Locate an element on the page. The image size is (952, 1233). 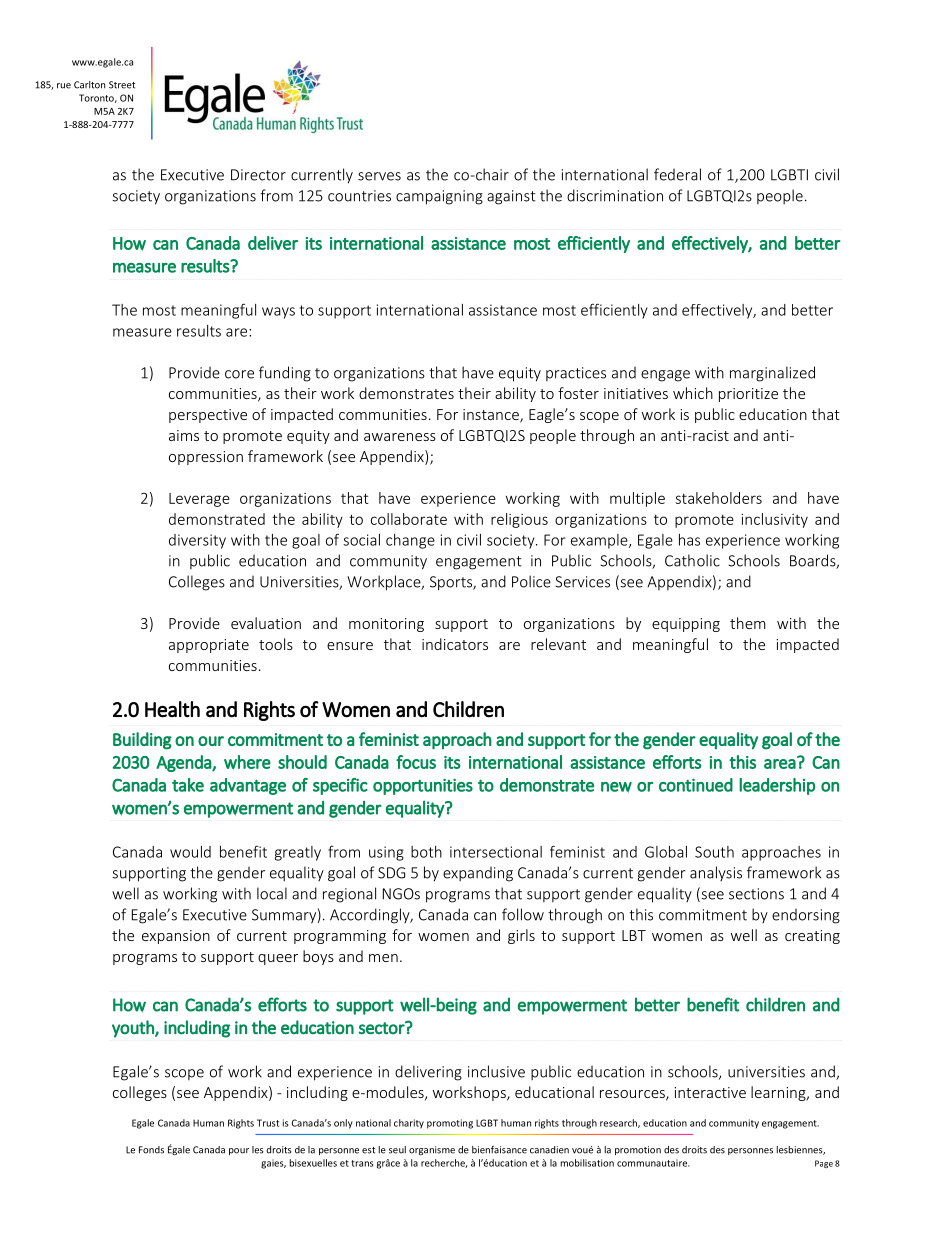
pour is located at coordinates (239, 1151).
